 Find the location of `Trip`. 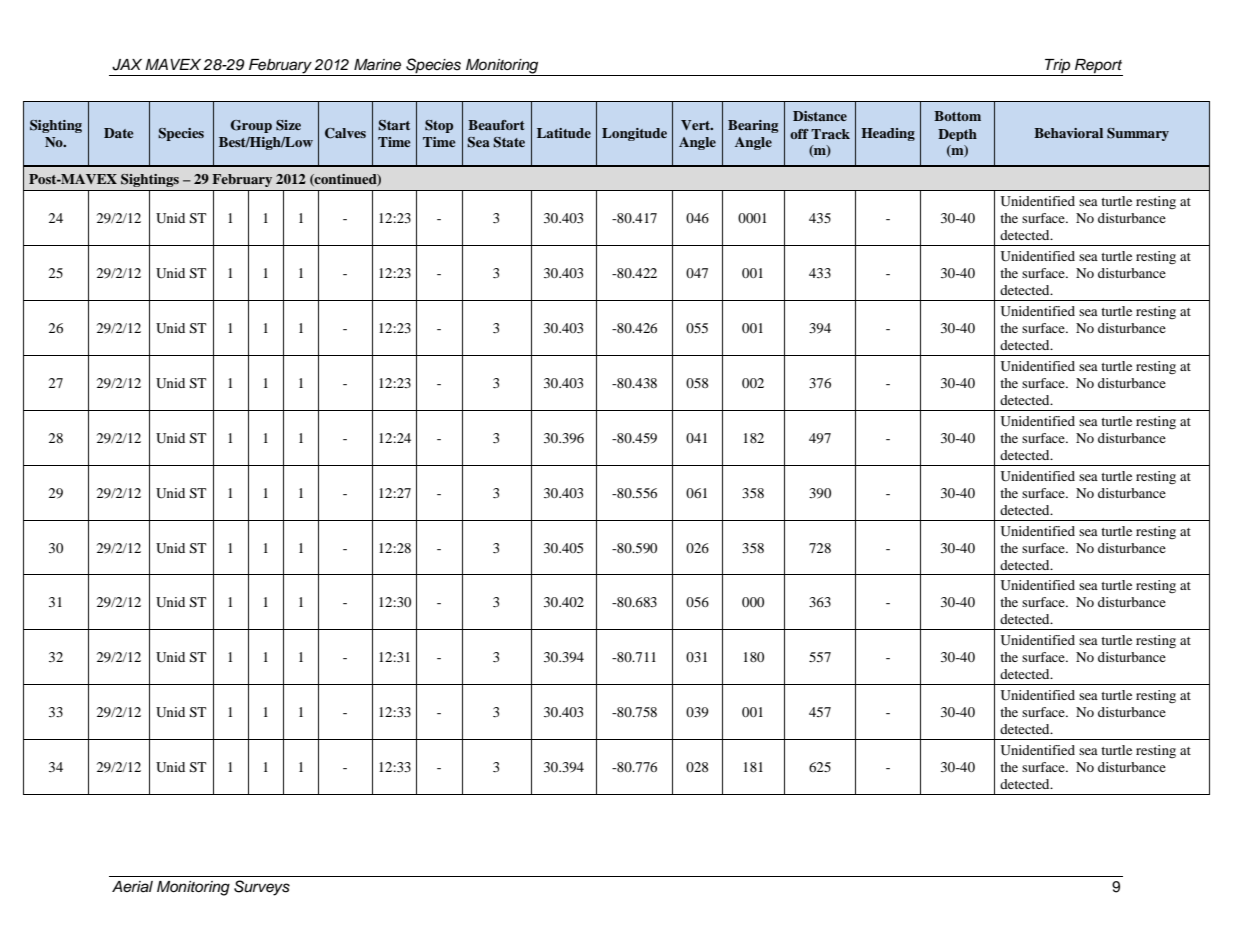

Trip is located at coordinates (1058, 67).
